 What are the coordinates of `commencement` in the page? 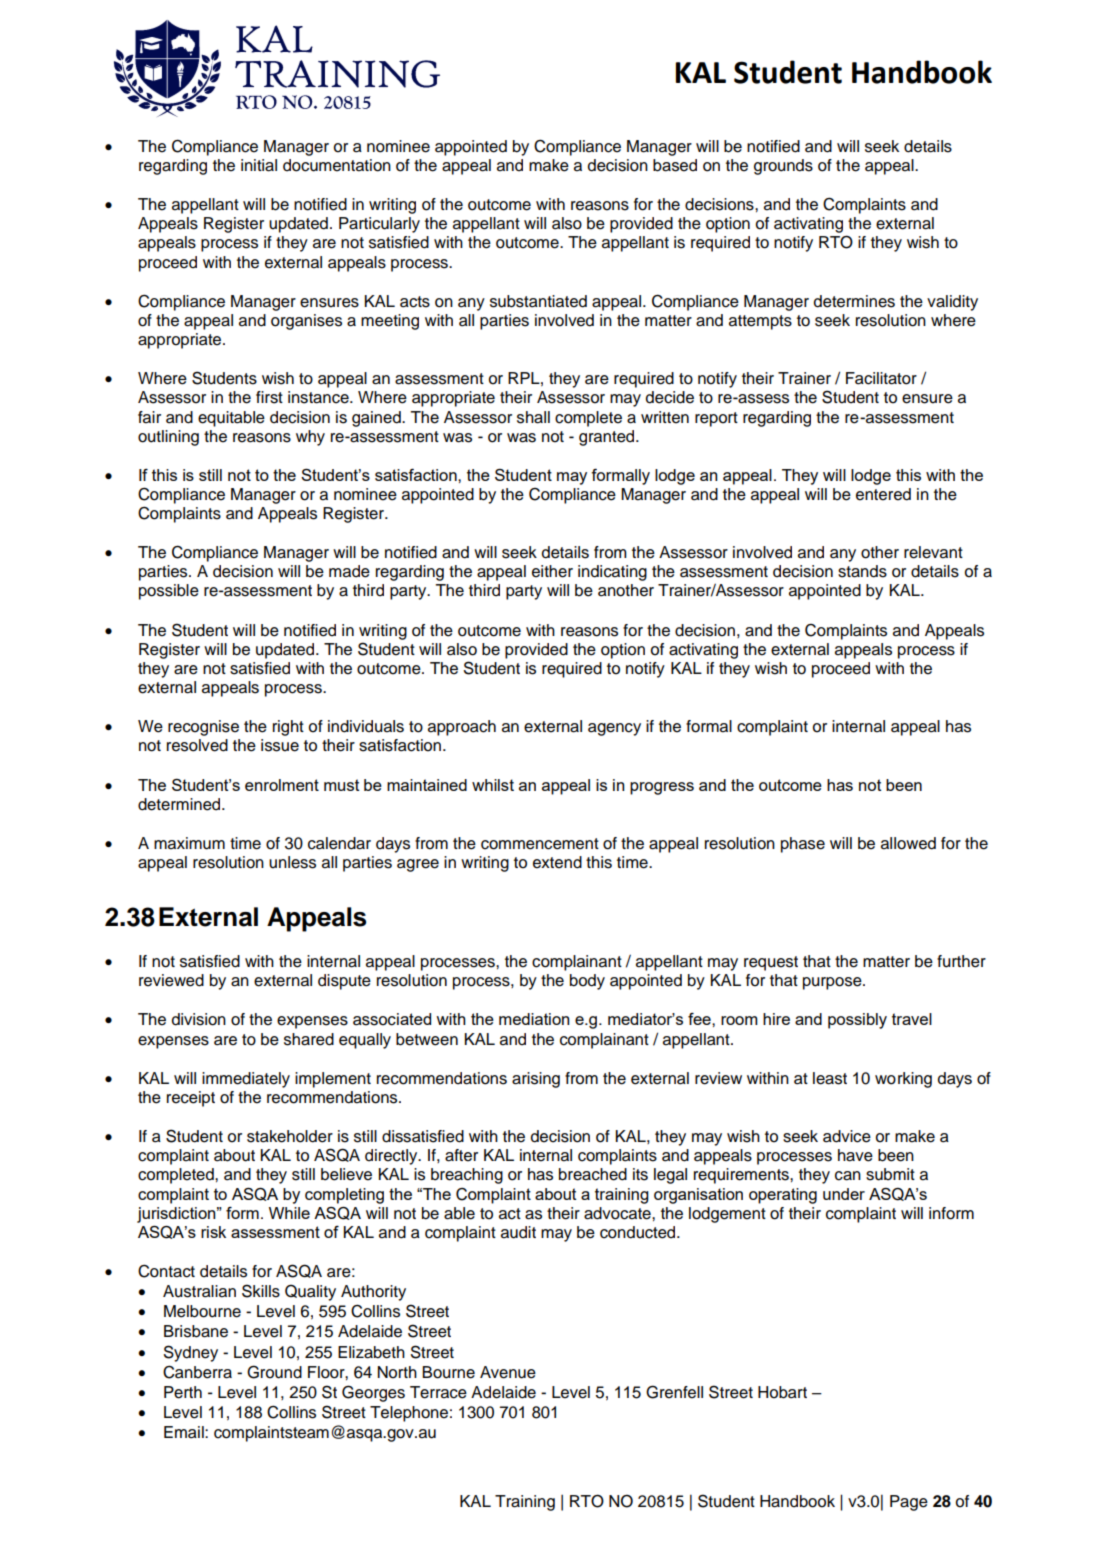 It's located at (540, 844).
